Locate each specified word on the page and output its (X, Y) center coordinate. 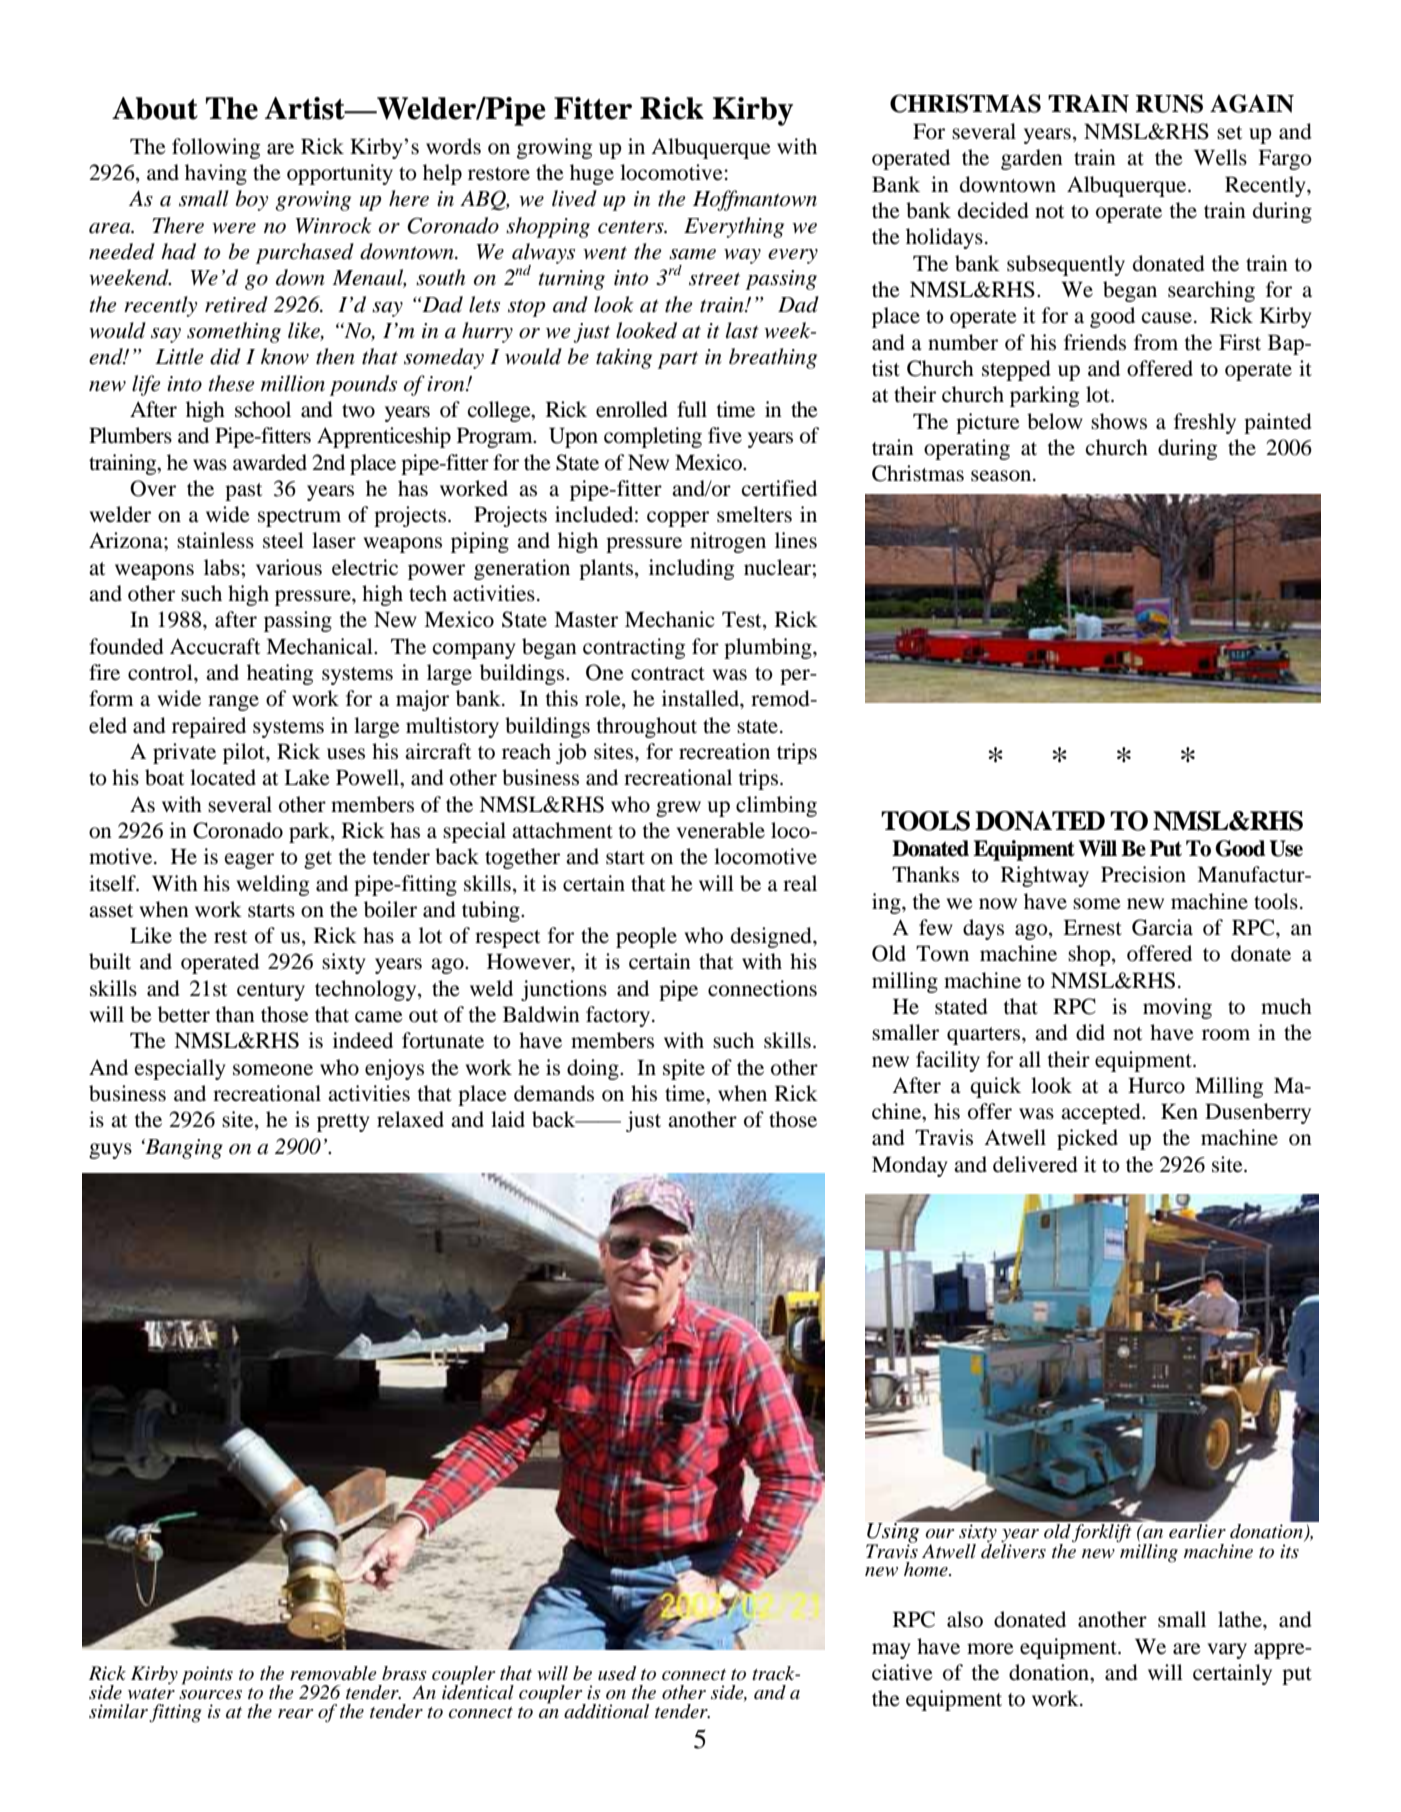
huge (592, 174)
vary (1227, 1651)
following (216, 148)
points (207, 1675)
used (617, 1673)
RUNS (1169, 103)
